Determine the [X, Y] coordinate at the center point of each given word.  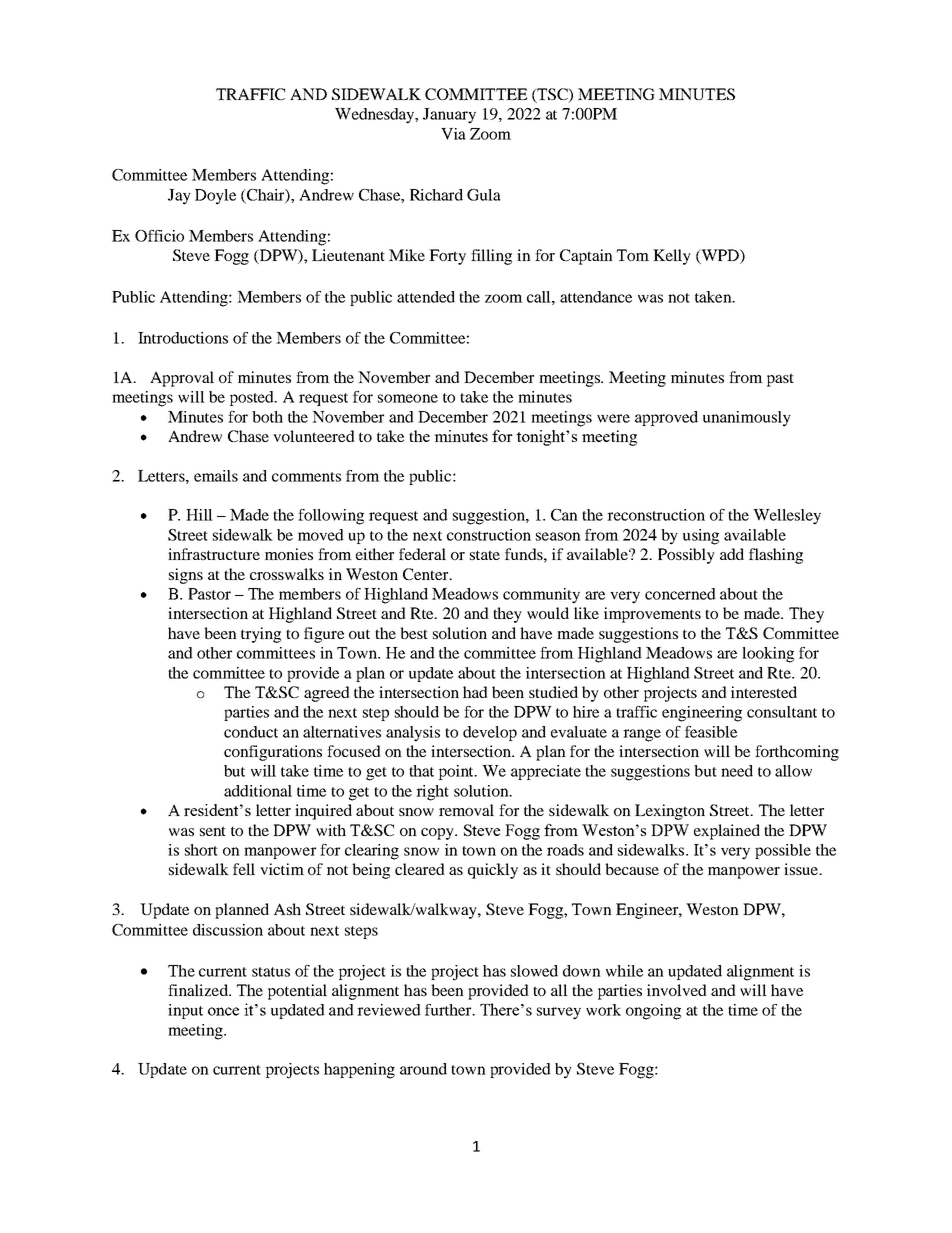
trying [261, 635]
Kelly [672, 257]
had [475, 692]
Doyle [215, 197]
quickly [493, 871]
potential [297, 992]
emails [216, 476]
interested [764, 692]
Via [453, 134]
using [701, 537]
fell [244, 869]
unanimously [747, 419]
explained [727, 832]
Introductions [183, 338]
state [485, 555]
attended [426, 297]
